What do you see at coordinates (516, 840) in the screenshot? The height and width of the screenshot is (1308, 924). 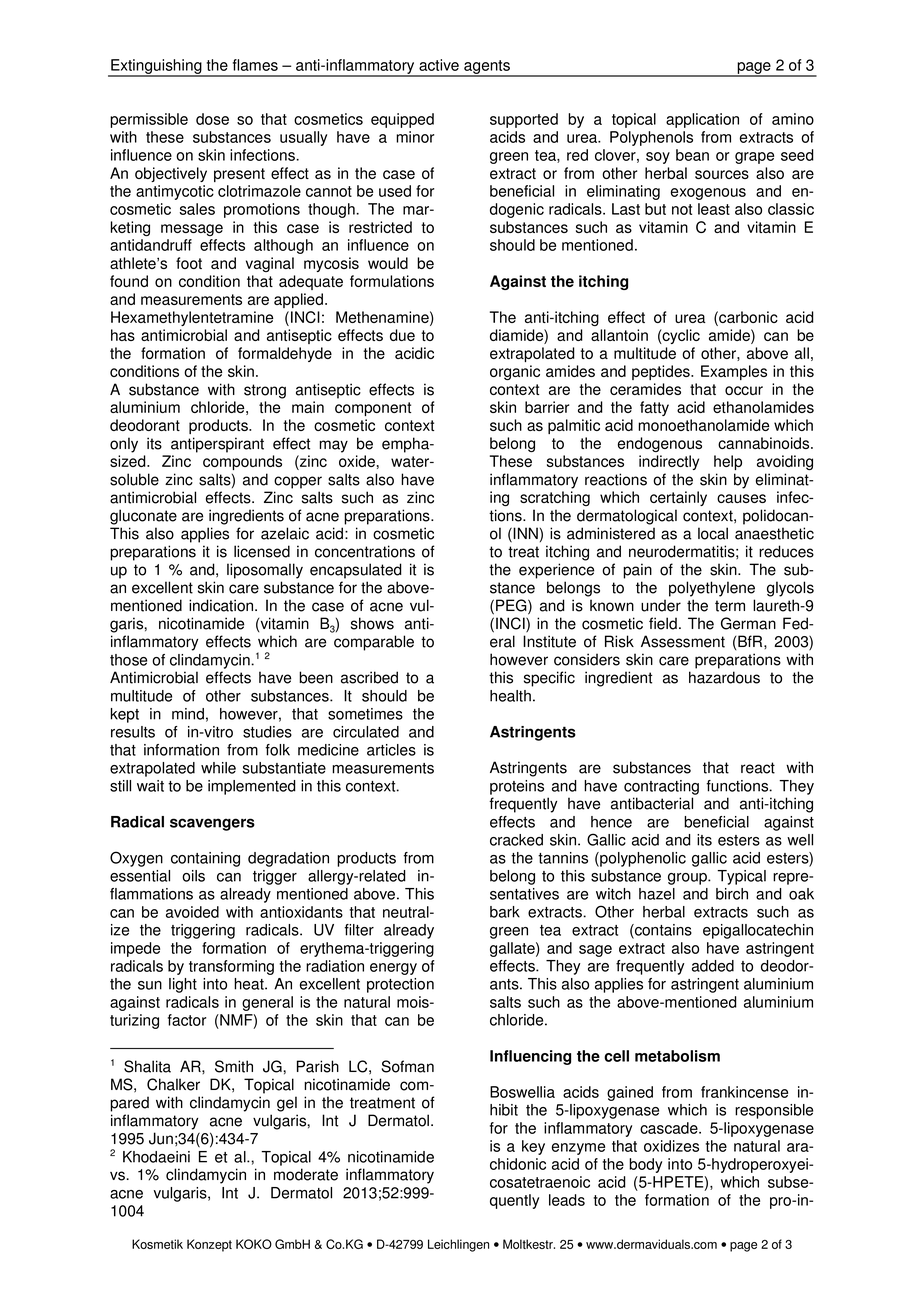 I see `cracked` at bounding box center [516, 840].
